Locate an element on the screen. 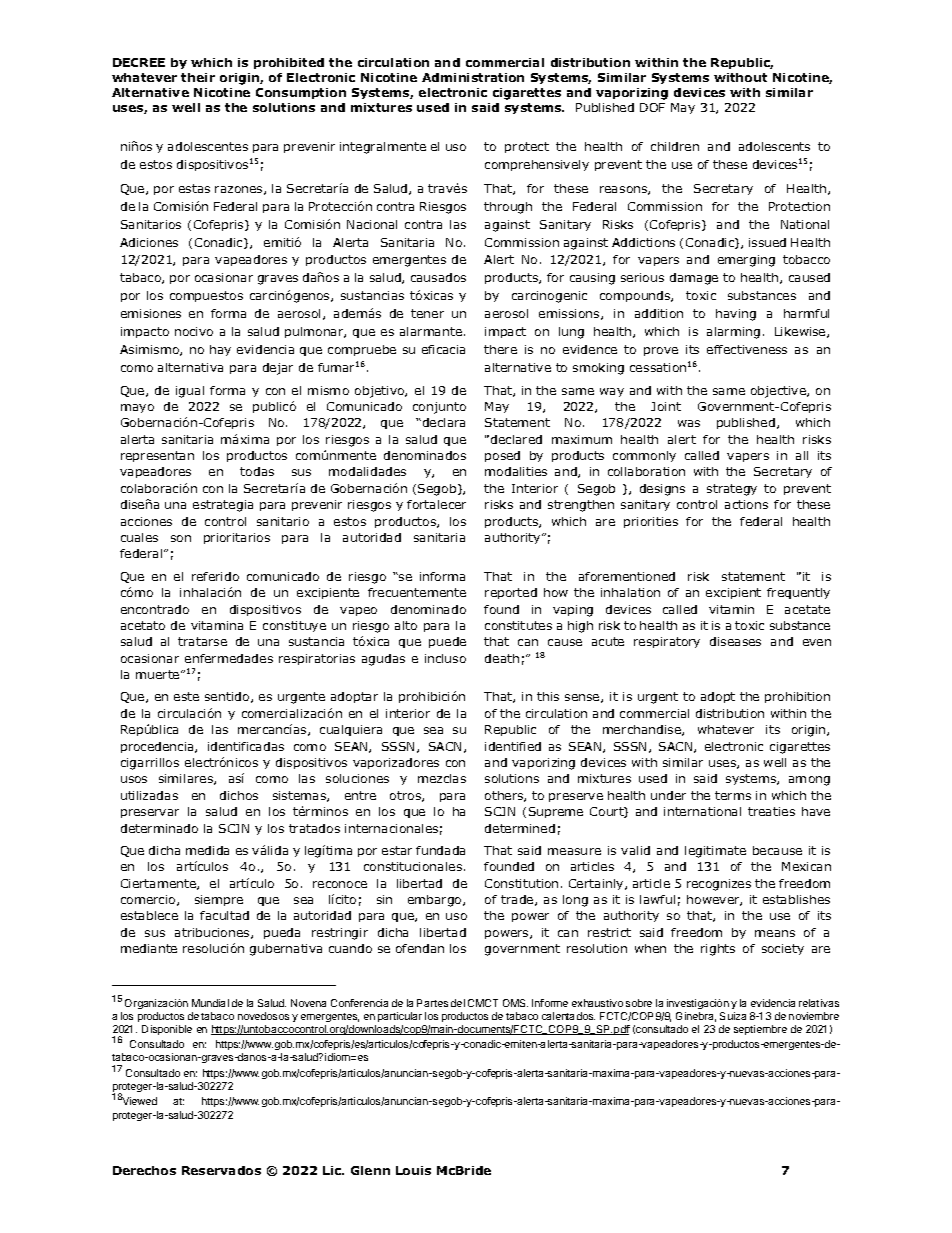 Image resolution: width=952 pixels, height=1233 pixels. frequently is located at coordinates (798, 593).
